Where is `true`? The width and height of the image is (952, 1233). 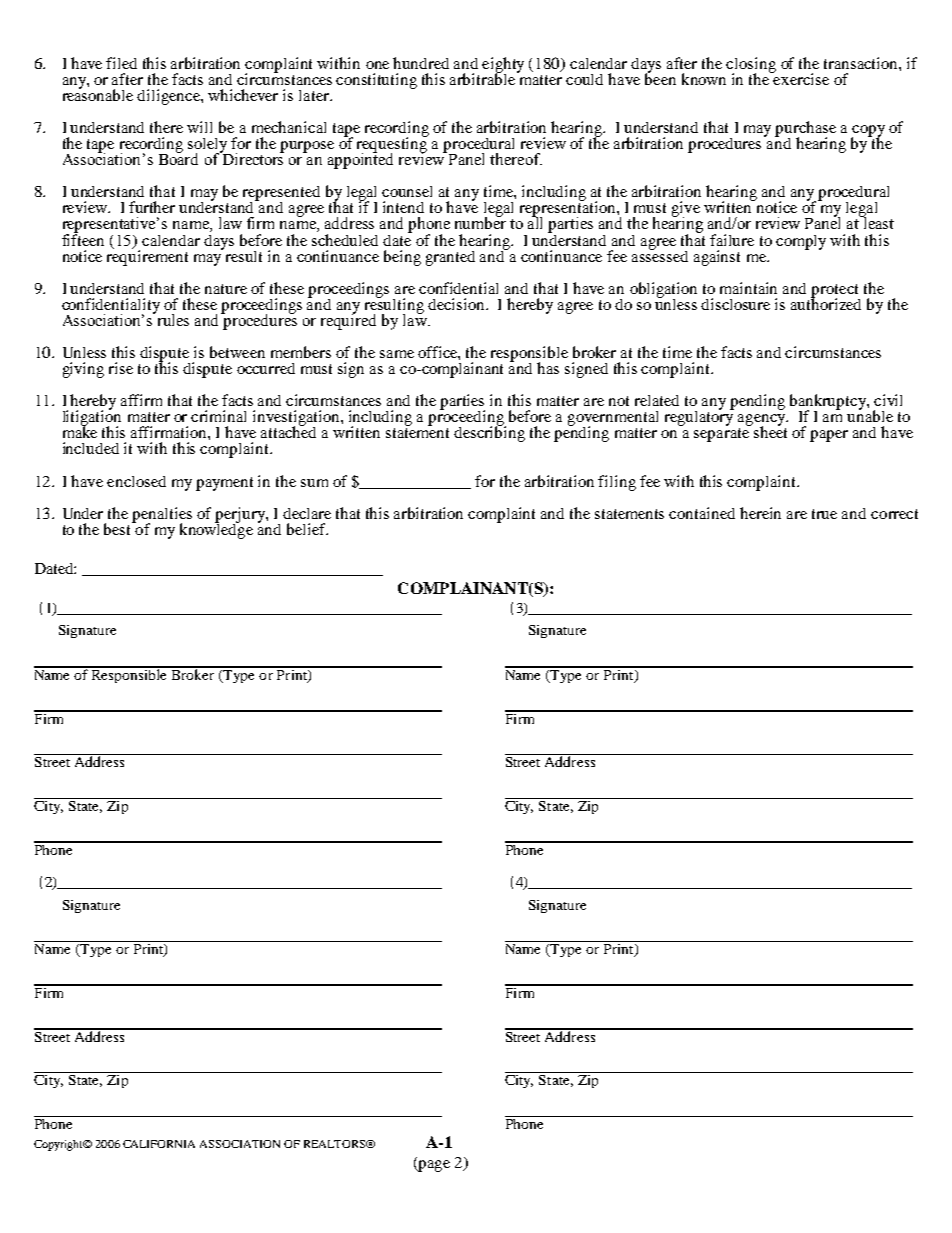 true is located at coordinates (824, 514).
